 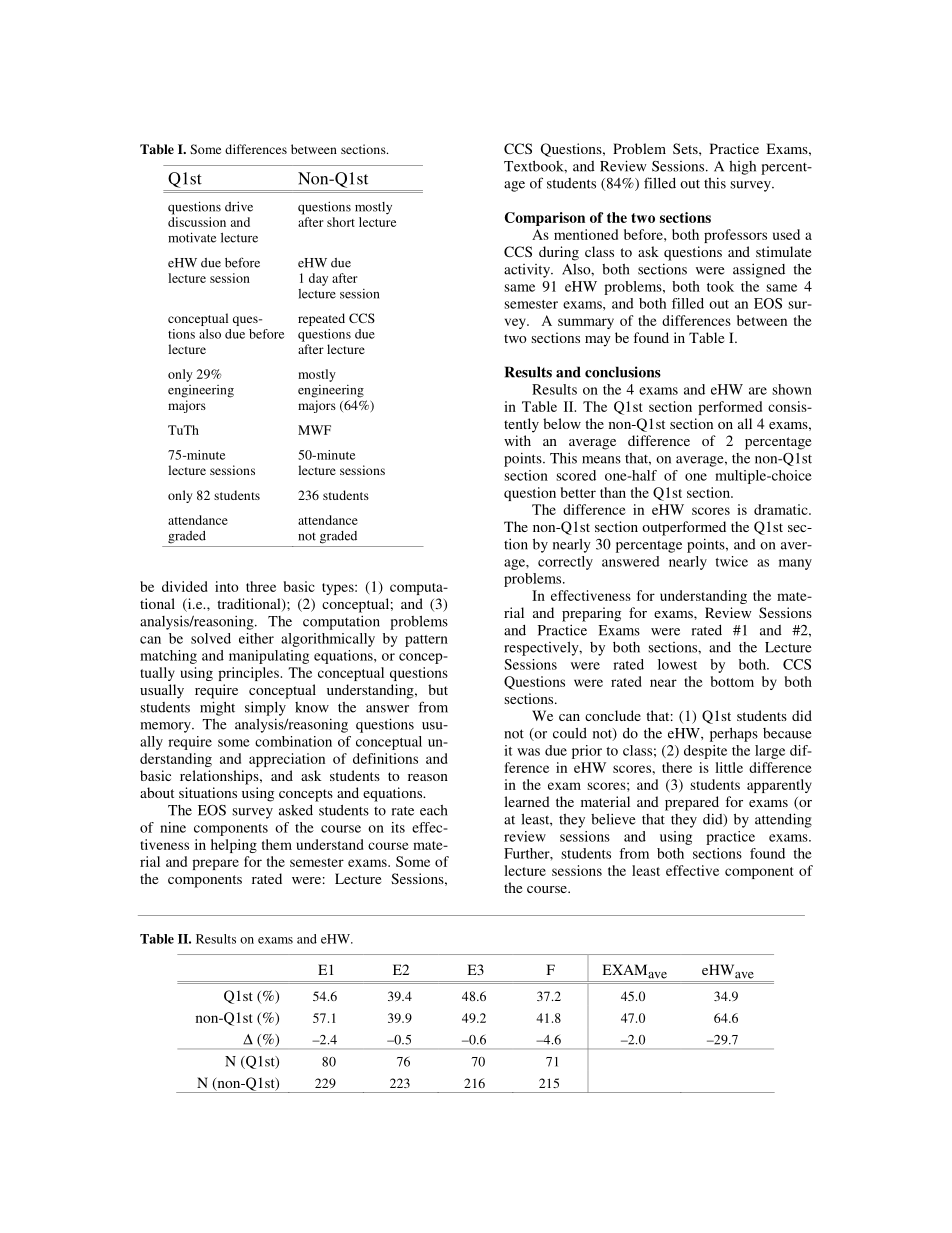 What do you see at coordinates (792, 389) in the page?
I see `shown` at bounding box center [792, 389].
